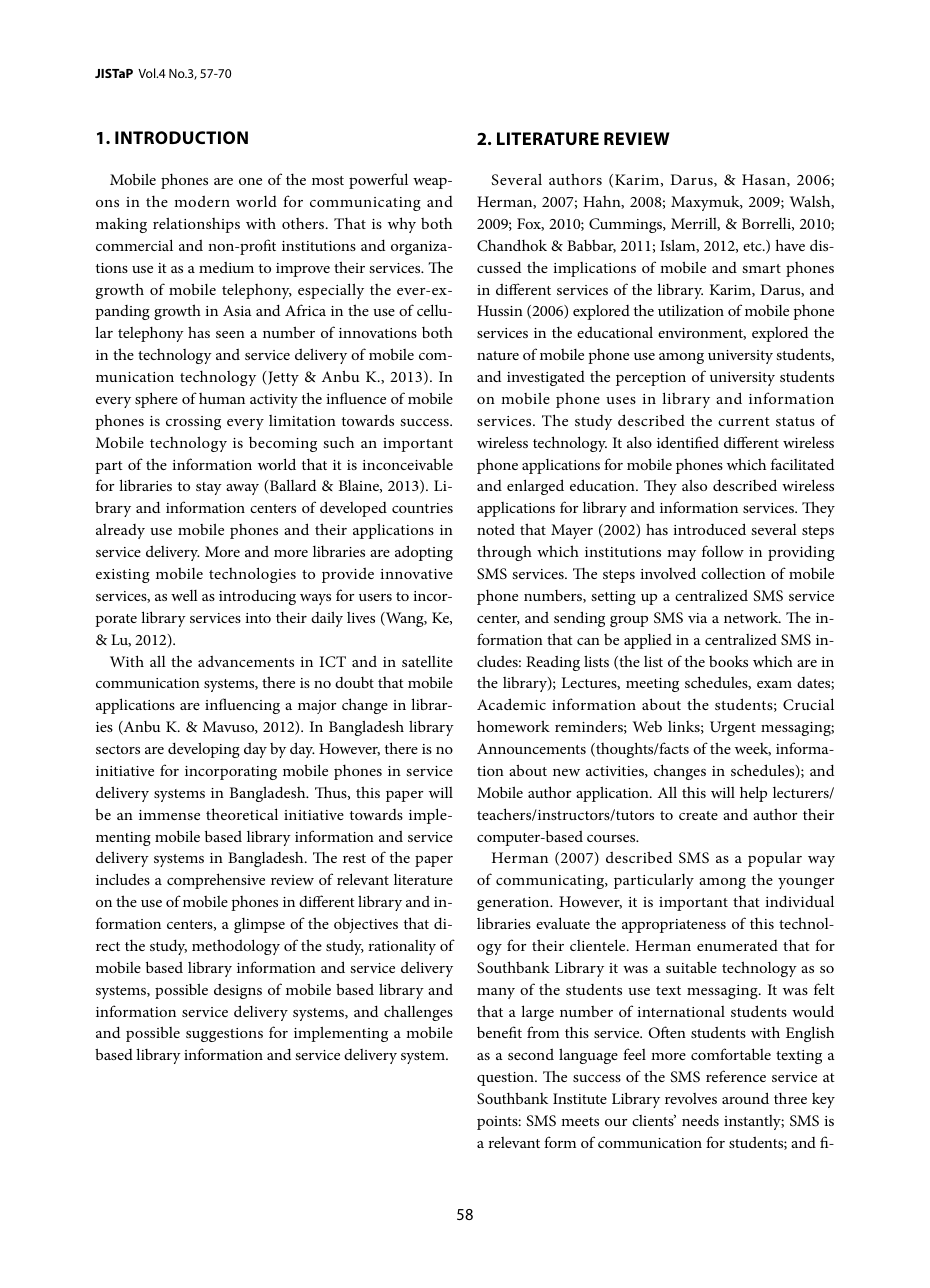 The image size is (930, 1288). What do you see at coordinates (765, 180) in the screenshot?
I see `Hasan` at bounding box center [765, 180].
